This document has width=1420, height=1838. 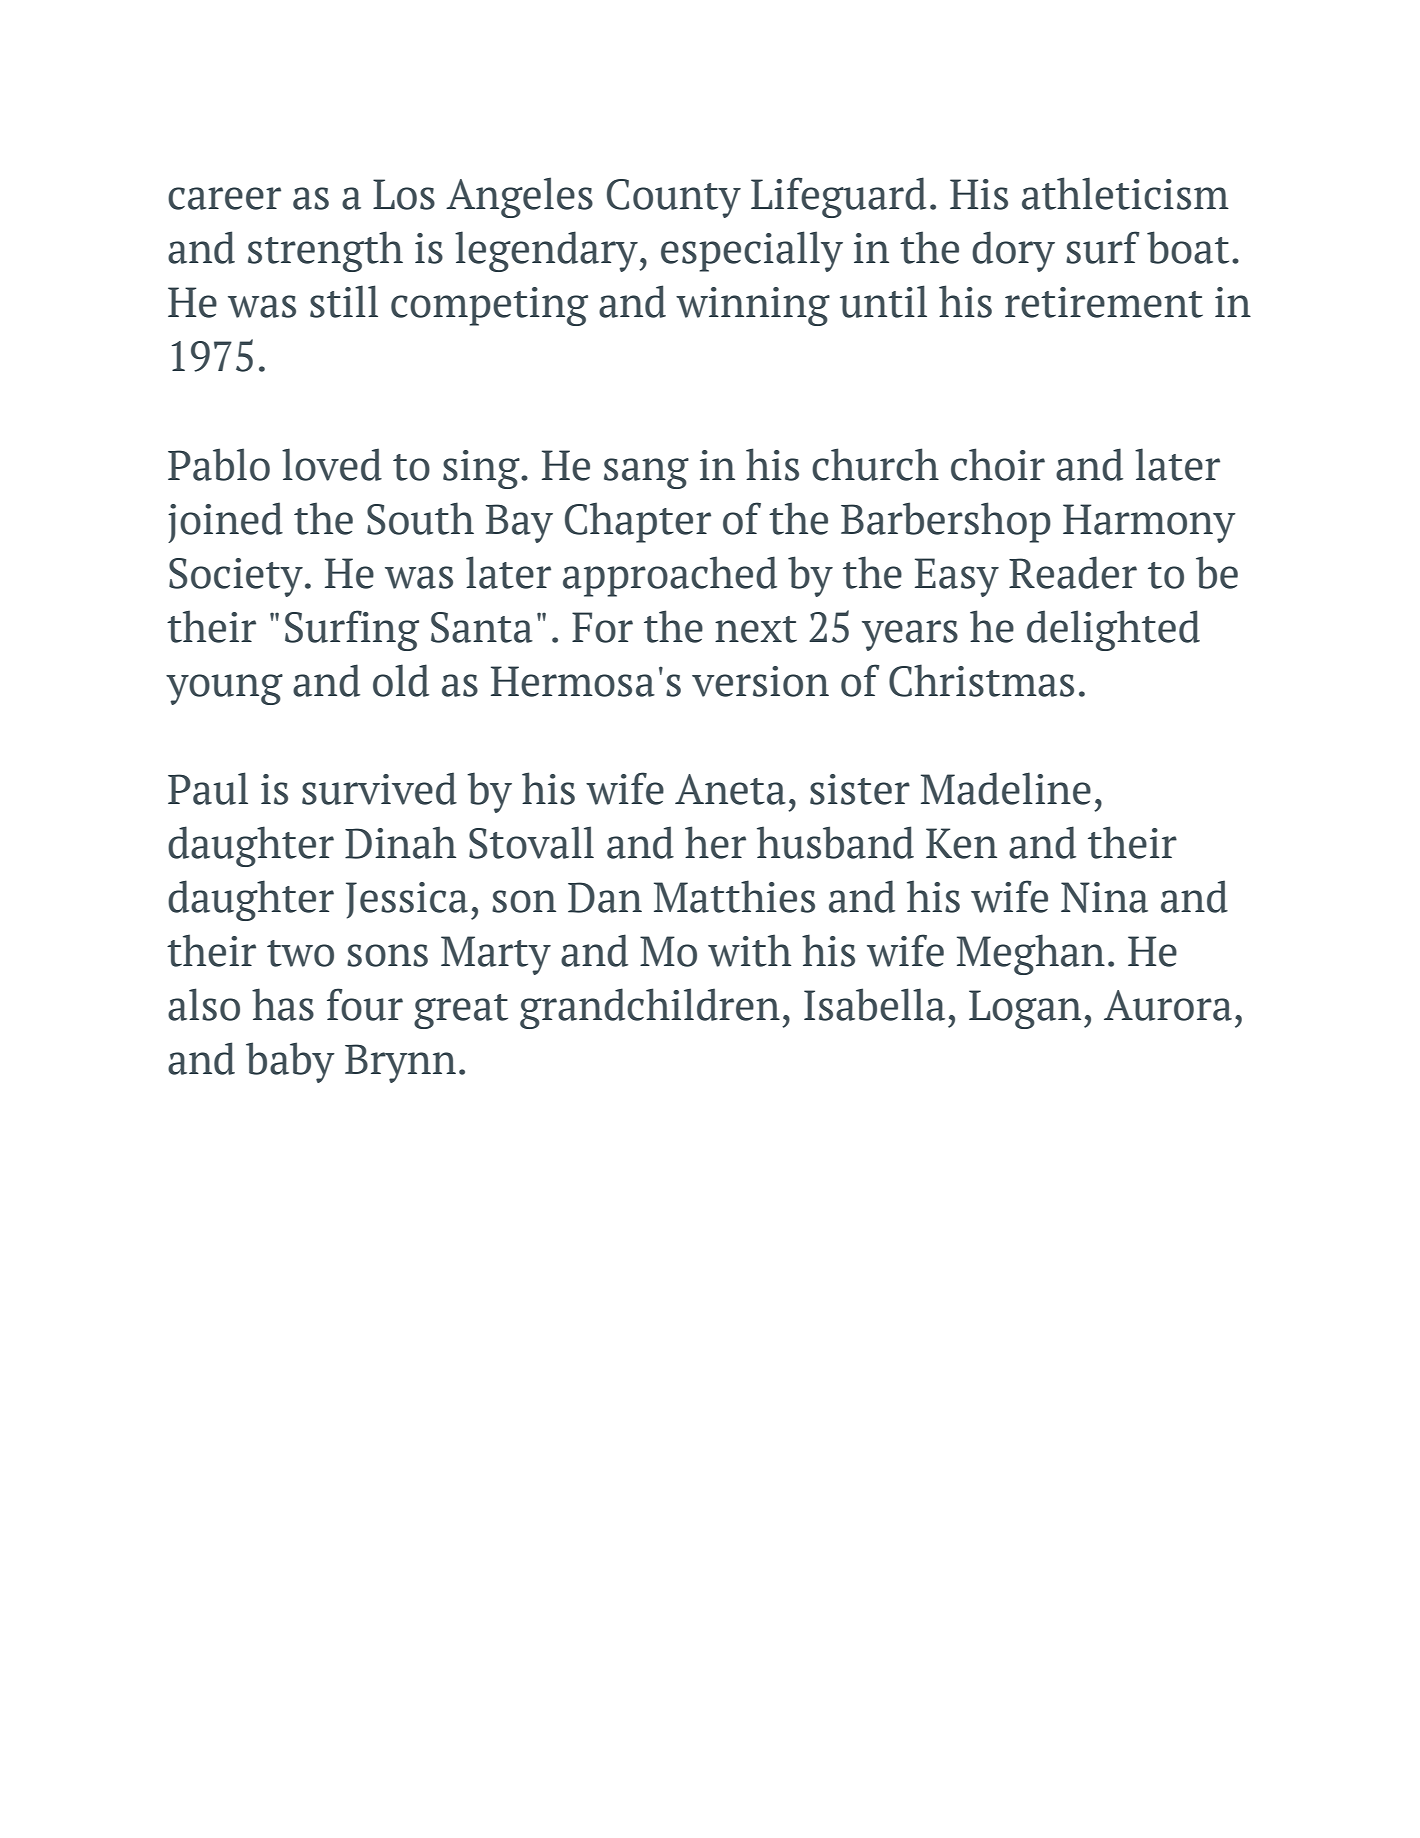 I want to click on athleticism, so click(x=1125, y=193).
